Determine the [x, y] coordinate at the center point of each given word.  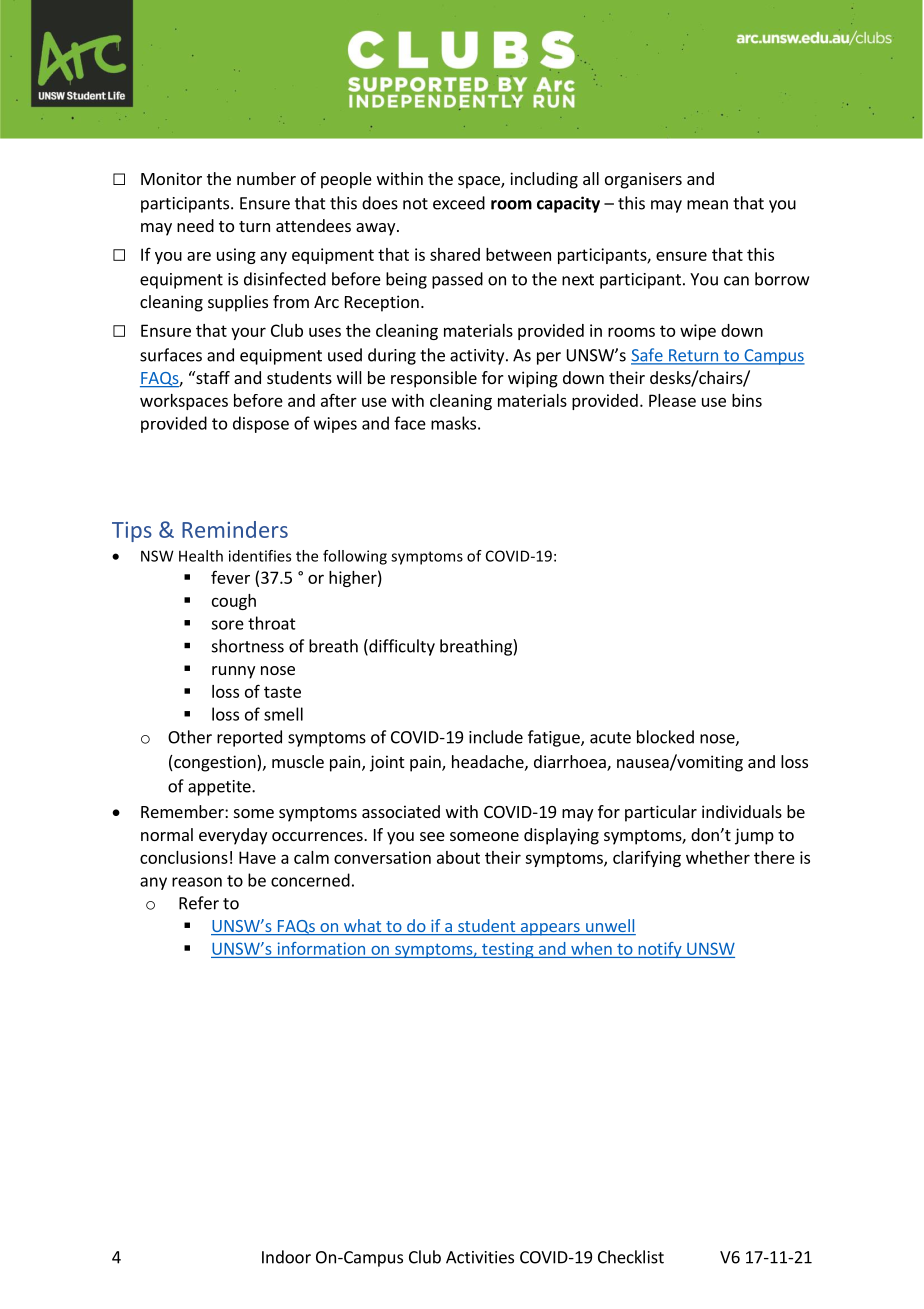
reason [197, 882]
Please [672, 400]
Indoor [286, 1257]
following [355, 557]
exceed [459, 203]
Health [201, 556]
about [458, 857]
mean [707, 205]
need [195, 225]
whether [718, 857]
